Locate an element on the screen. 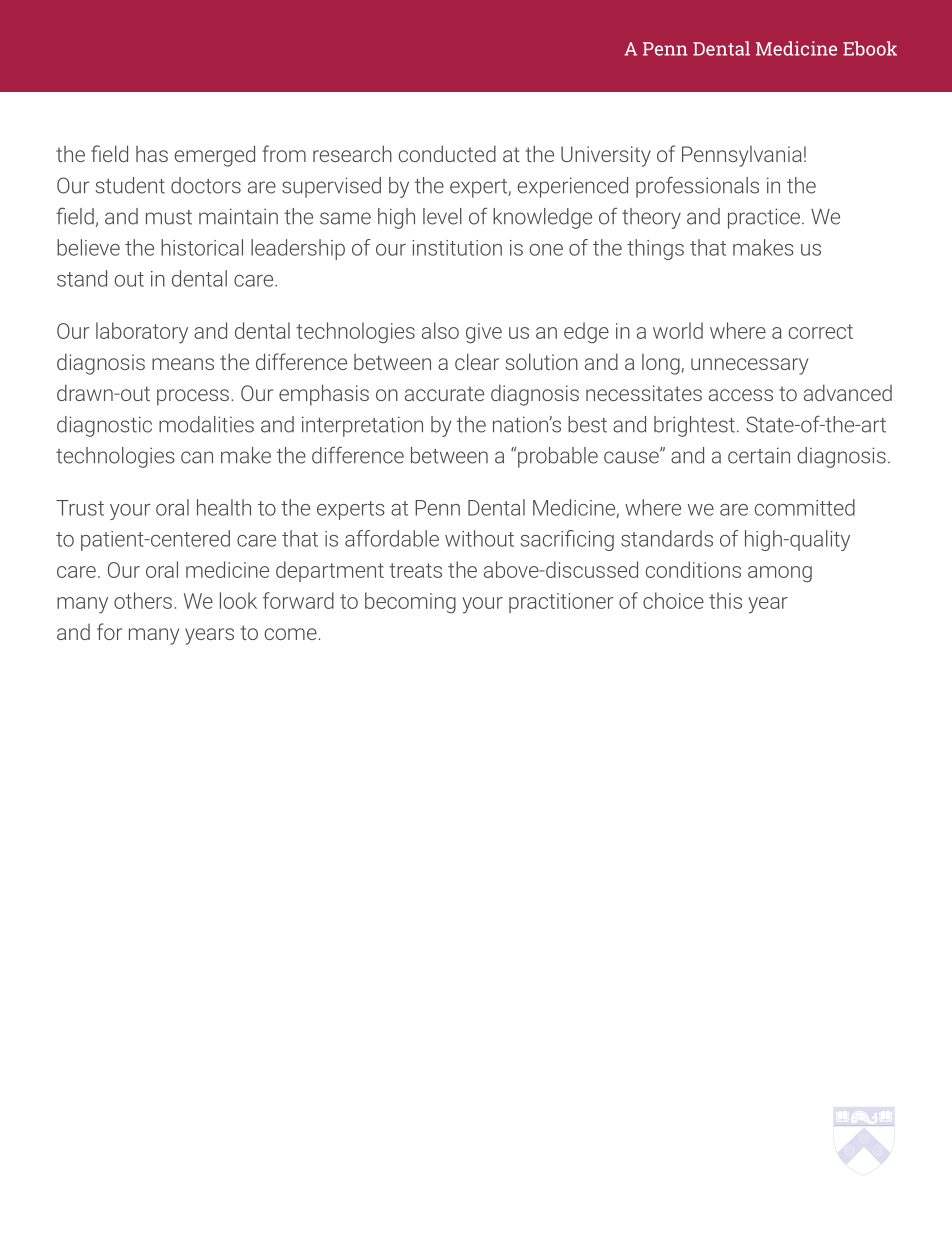 The width and height of the screenshot is (952, 1233). Ebook is located at coordinates (870, 48).
